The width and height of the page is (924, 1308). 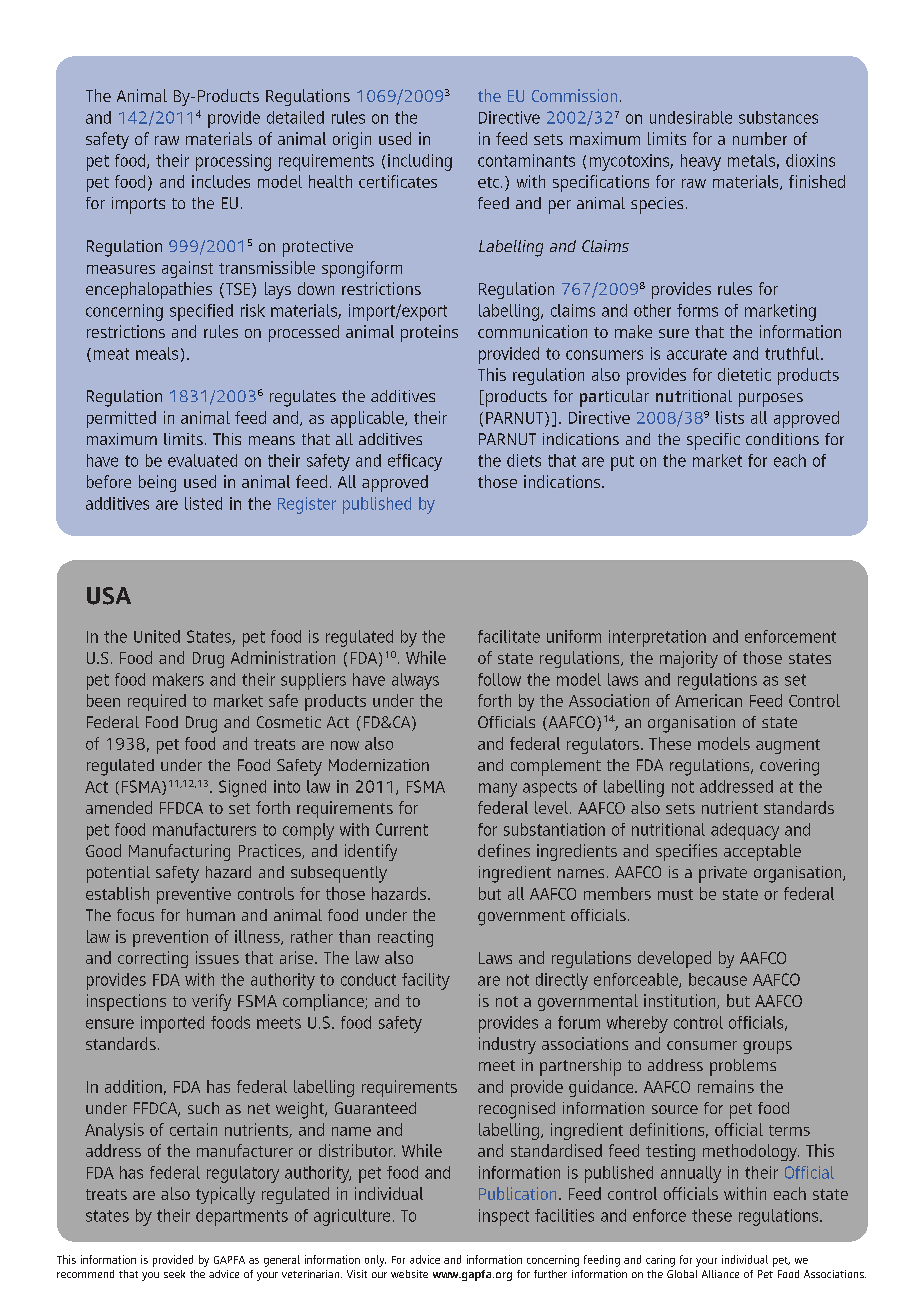 I want to click on seek, so click(x=174, y=1274).
